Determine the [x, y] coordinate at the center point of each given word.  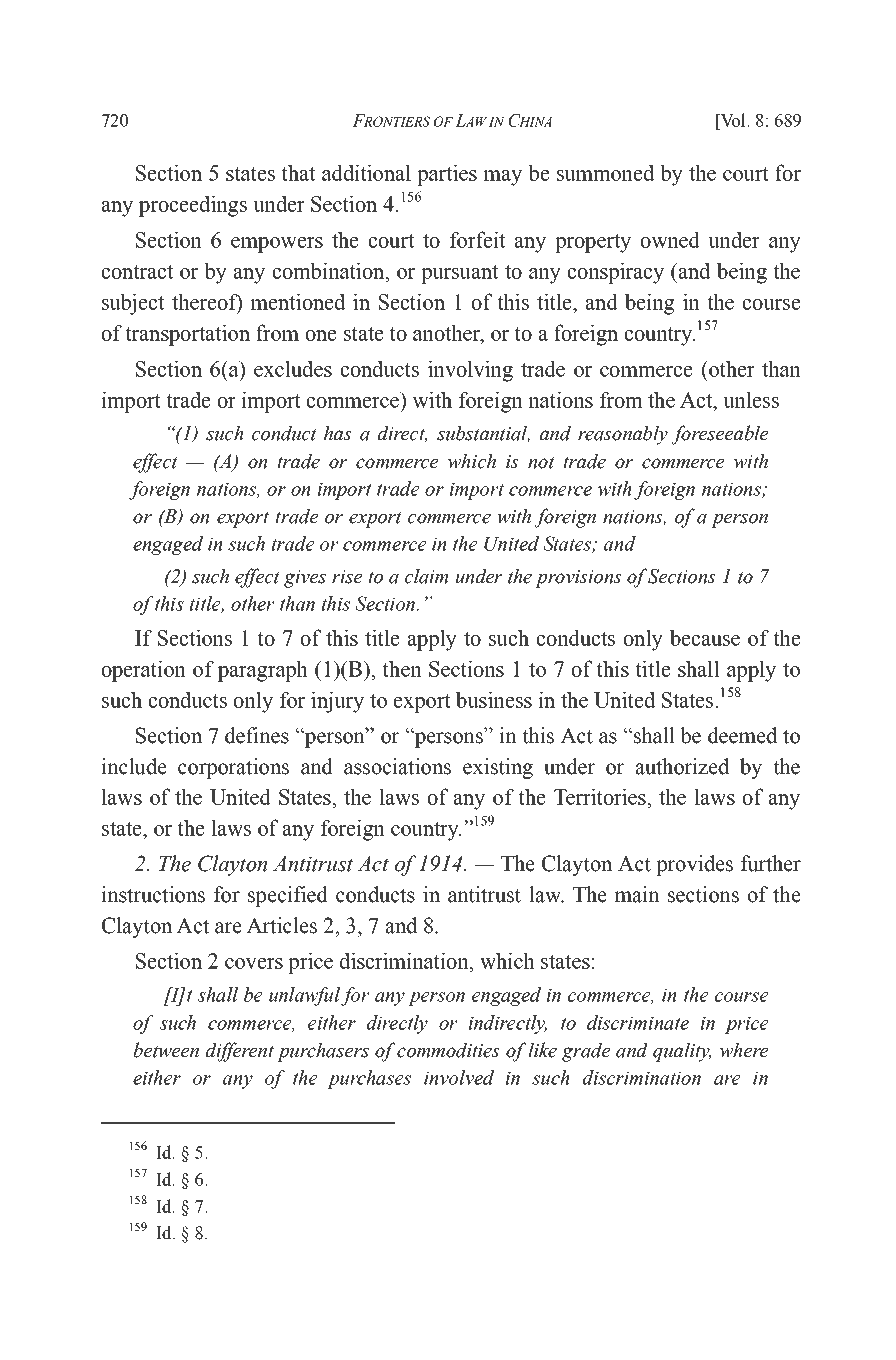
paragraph [263, 671]
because [705, 637]
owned [670, 239]
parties [447, 175]
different [240, 1052]
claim [426, 576]
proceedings [193, 206]
